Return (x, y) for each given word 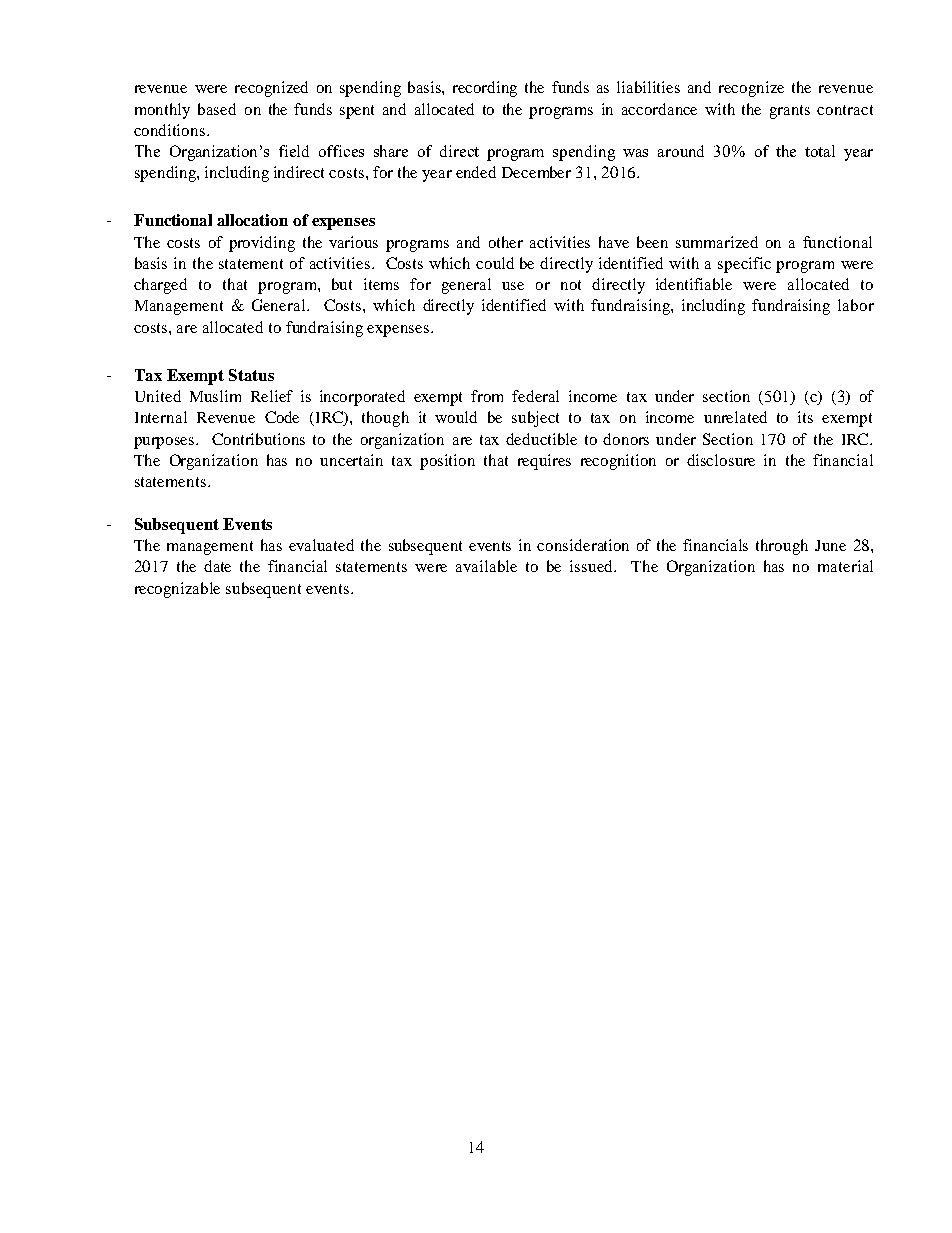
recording (485, 89)
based (217, 109)
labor (856, 305)
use (513, 286)
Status (251, 375)
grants (790, 112)
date (217, 566)
